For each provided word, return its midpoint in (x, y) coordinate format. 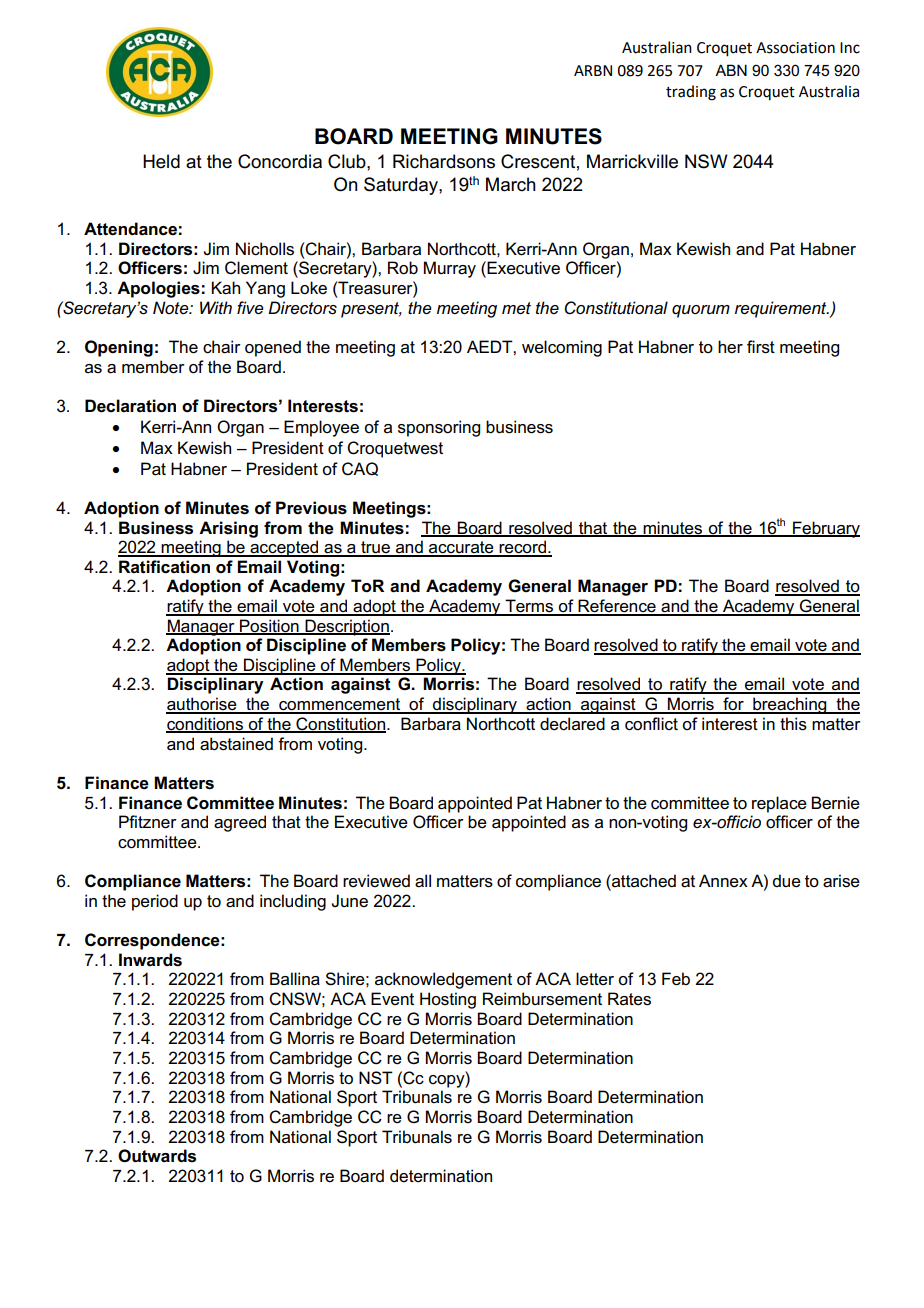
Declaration (130, 406)
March (511, 184)
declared (572, 724)
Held (161, 161)
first (761, 347)
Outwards (157, 1156)
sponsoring (439, 428)
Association (795, 48)
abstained (236, 744)
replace (779, 804)
